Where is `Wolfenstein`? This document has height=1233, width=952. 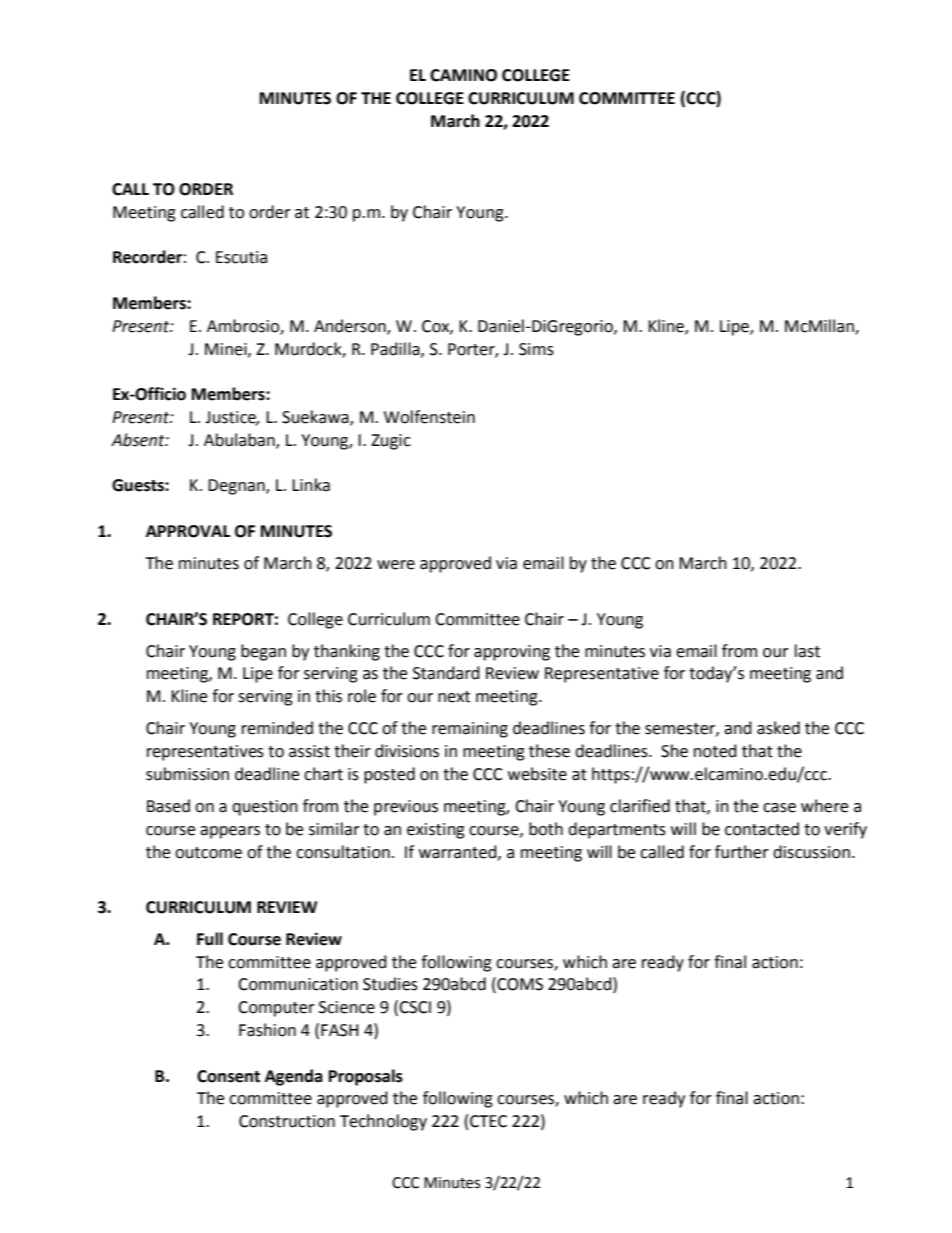
Wolfenstein is located at coordinates (429, 417).
